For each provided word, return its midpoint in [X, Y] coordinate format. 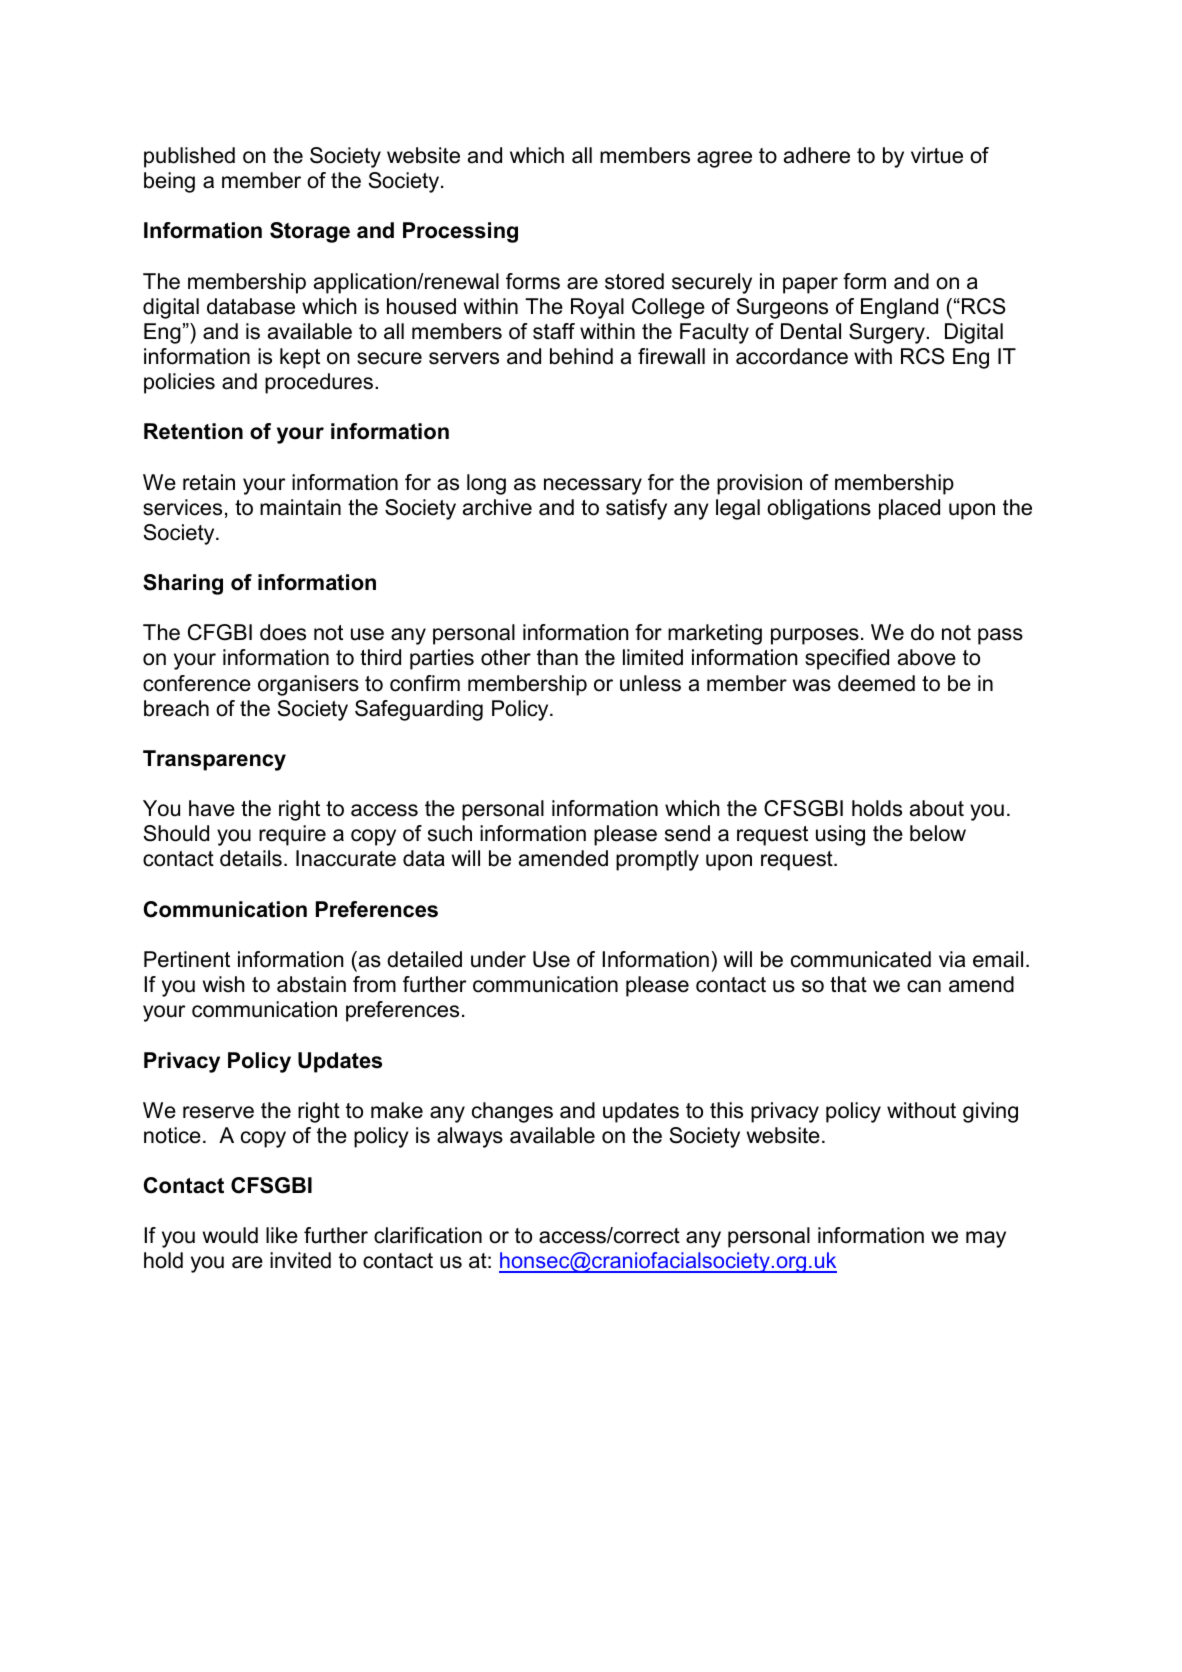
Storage [310, 232]
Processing [460, 232]
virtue [937, 155]
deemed [876, 683]
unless [650, 683]
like [282, 1235]
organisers [308, 685]
